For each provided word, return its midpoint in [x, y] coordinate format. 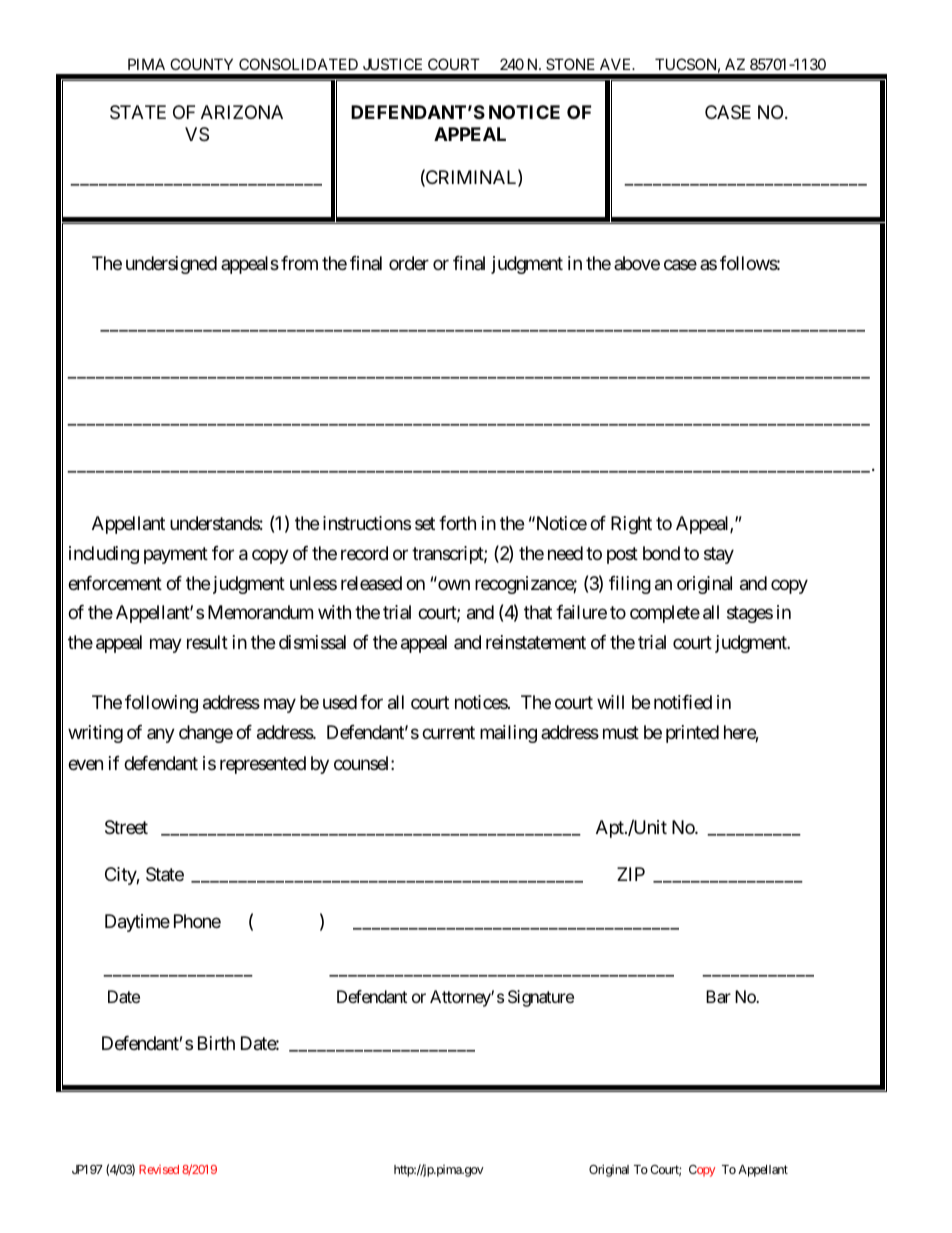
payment [176, 555]
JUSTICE [392, 64]
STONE [570, 64]
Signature [541, 998]
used [340, 702]
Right [631, 525]
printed [692, 734]
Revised [159, 1169]
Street [126, 827]
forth [457, 523]
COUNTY [201, 64]
